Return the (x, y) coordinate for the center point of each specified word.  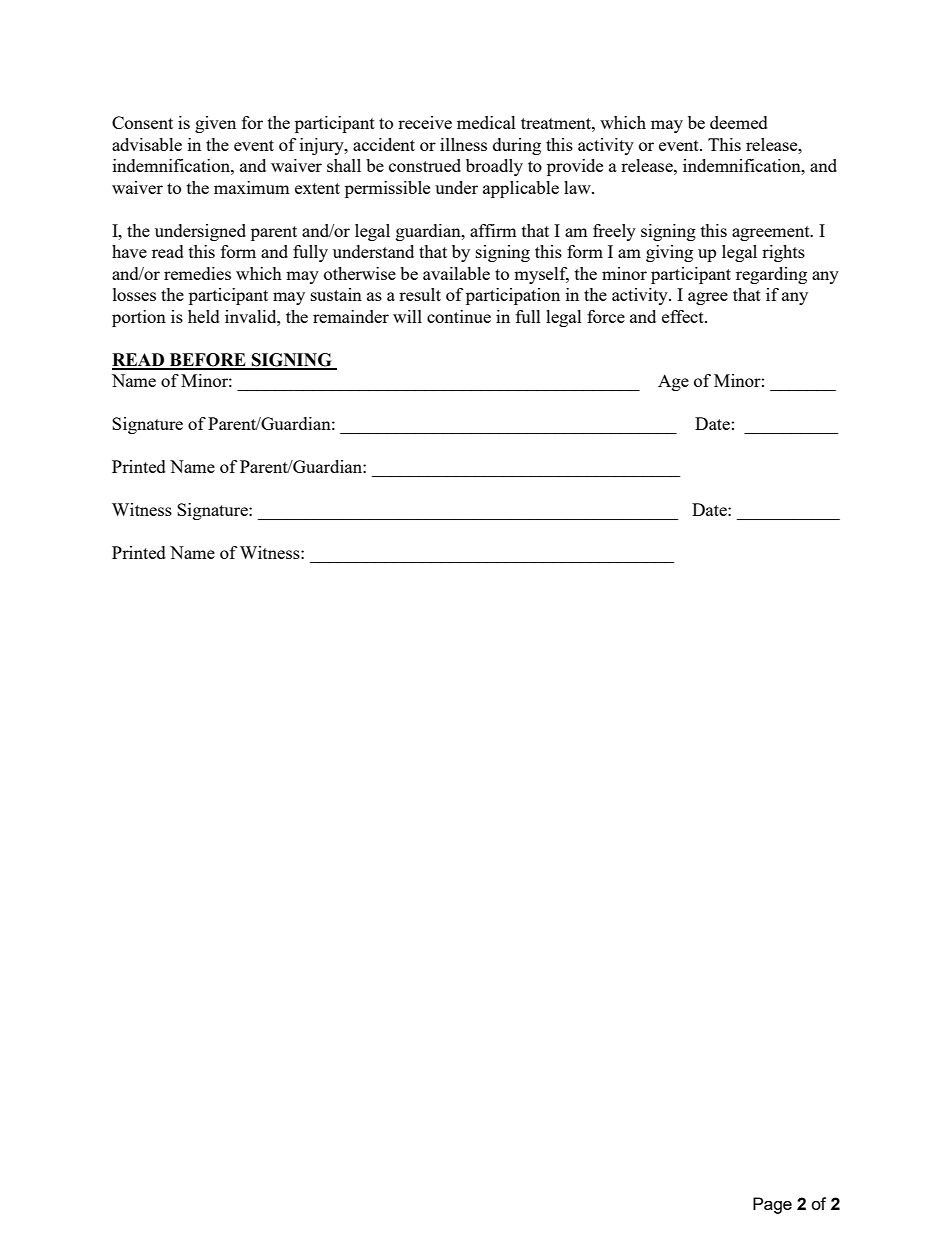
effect (684, 316)
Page (772, 1205)
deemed (739, 122)
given (215, 124)
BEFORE (207, 361)
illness (463, 144)
